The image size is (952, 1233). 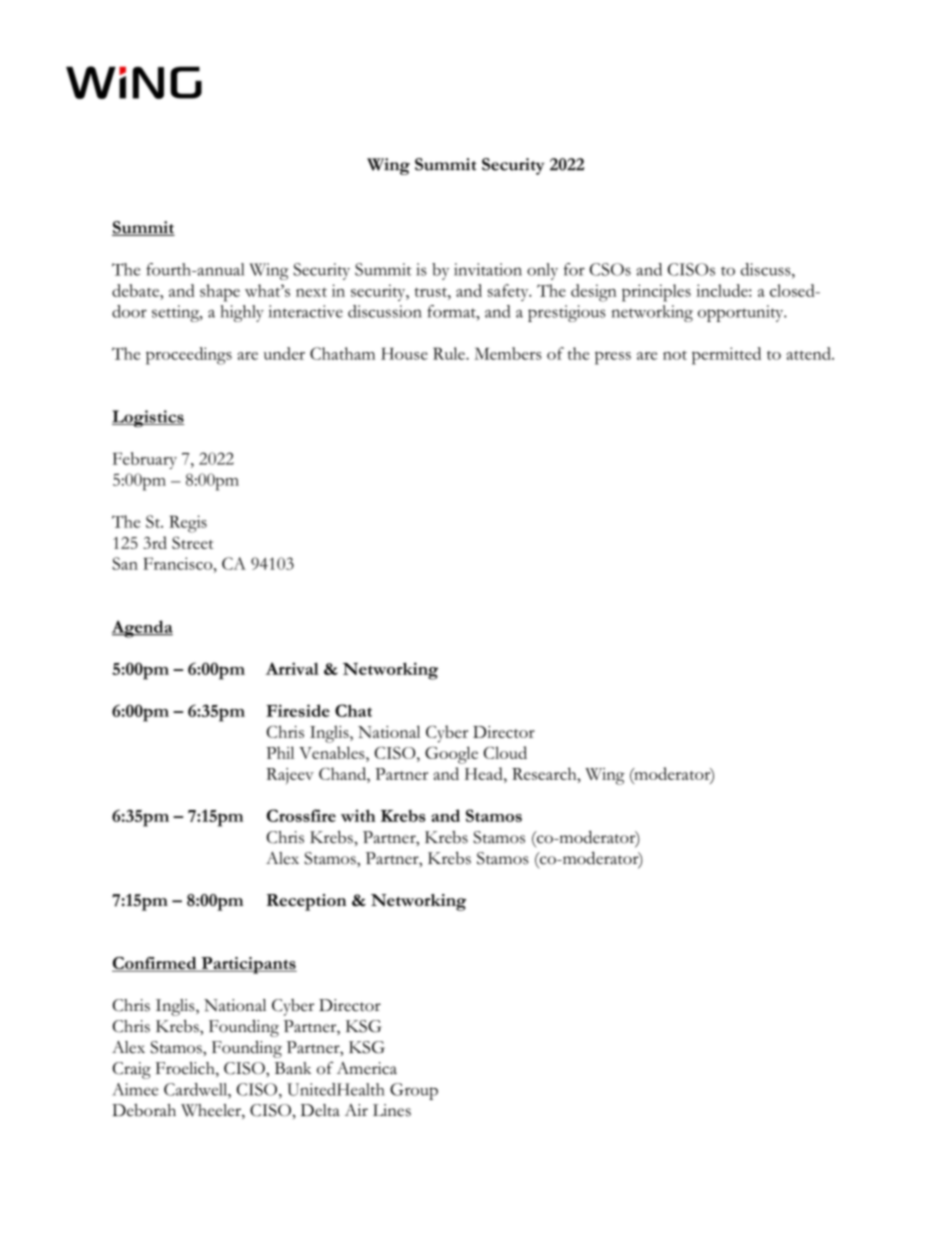 What do you see at coordinates (414, 1091) in the screenshot?
I see `Group` at bounding box center [414, 1091].
